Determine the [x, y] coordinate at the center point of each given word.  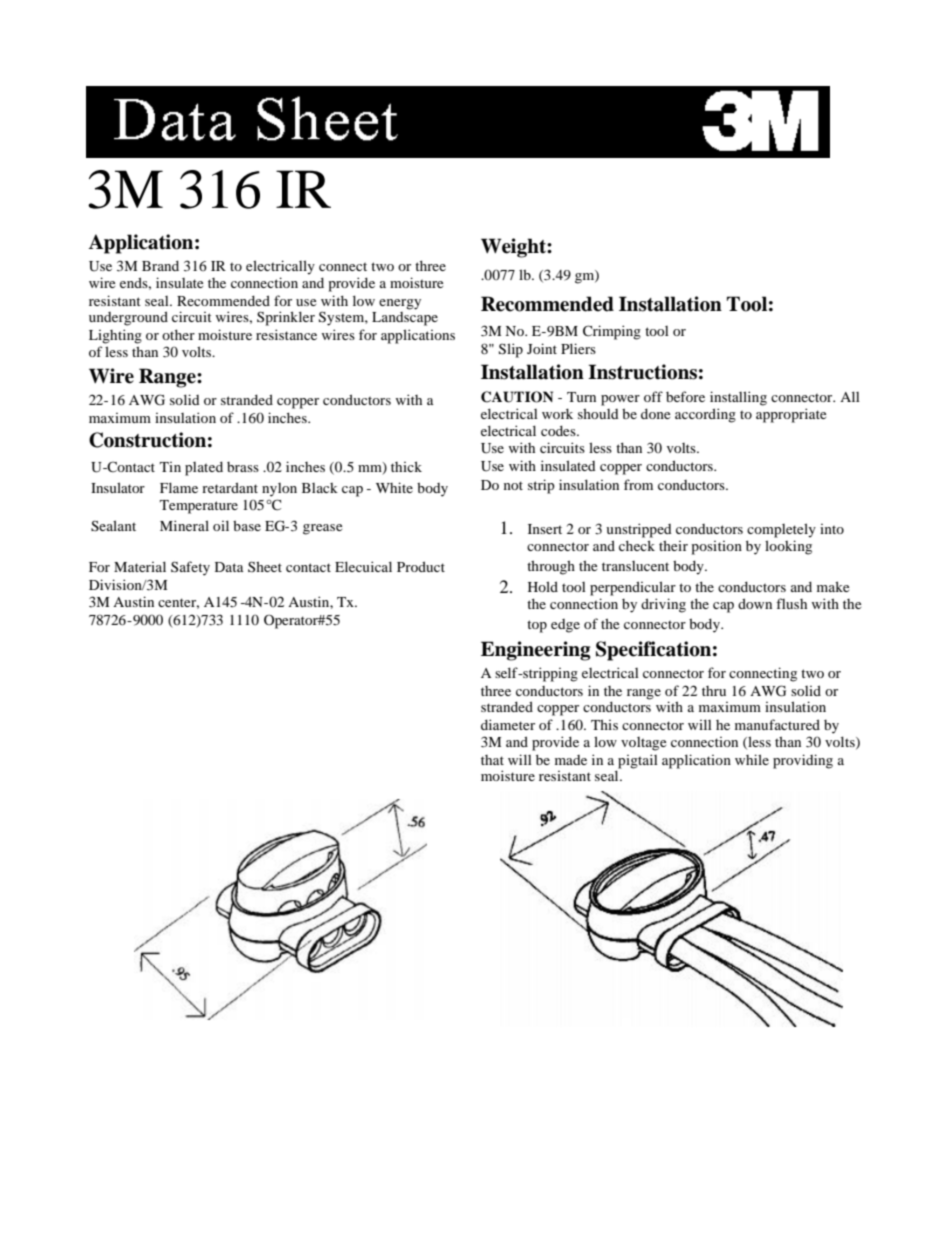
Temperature [199, 507]
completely [781, 530]
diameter [508, 724]
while [752, 759]
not [513, 485]
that [492, 760]
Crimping [612, 332]
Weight [514, 248]
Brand [160, 265]
